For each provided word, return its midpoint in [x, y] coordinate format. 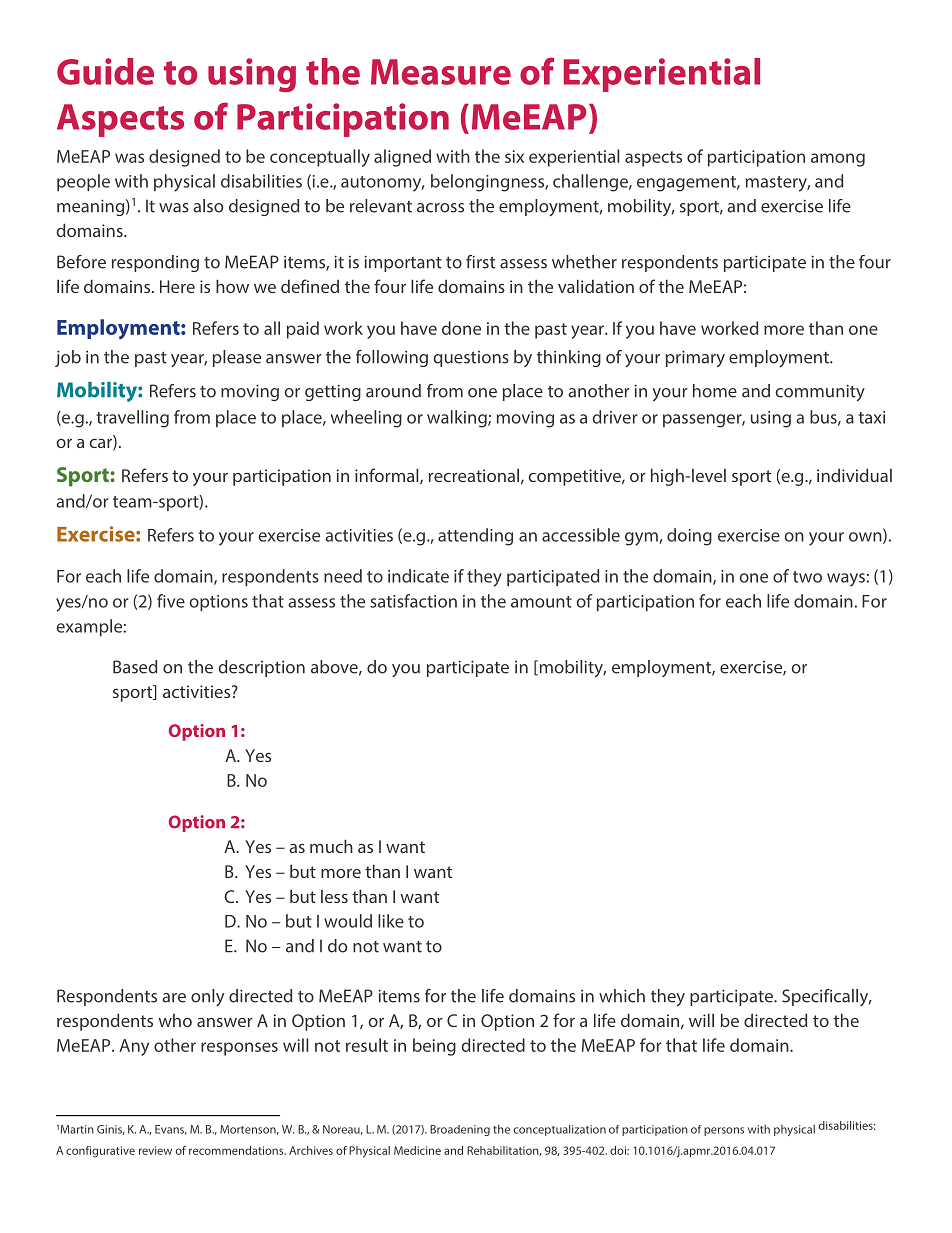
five [171, 601]
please [237, 358]
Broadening [460, 1130]
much [331, 846]
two [807, 577]
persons [724, 1131]
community [820, 393]
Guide [105, 71]
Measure [441, 72]
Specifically [826, 997]
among [838, 160]
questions [471, 359]
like [391, 921]
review [155, 1150]
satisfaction [413, 601]
